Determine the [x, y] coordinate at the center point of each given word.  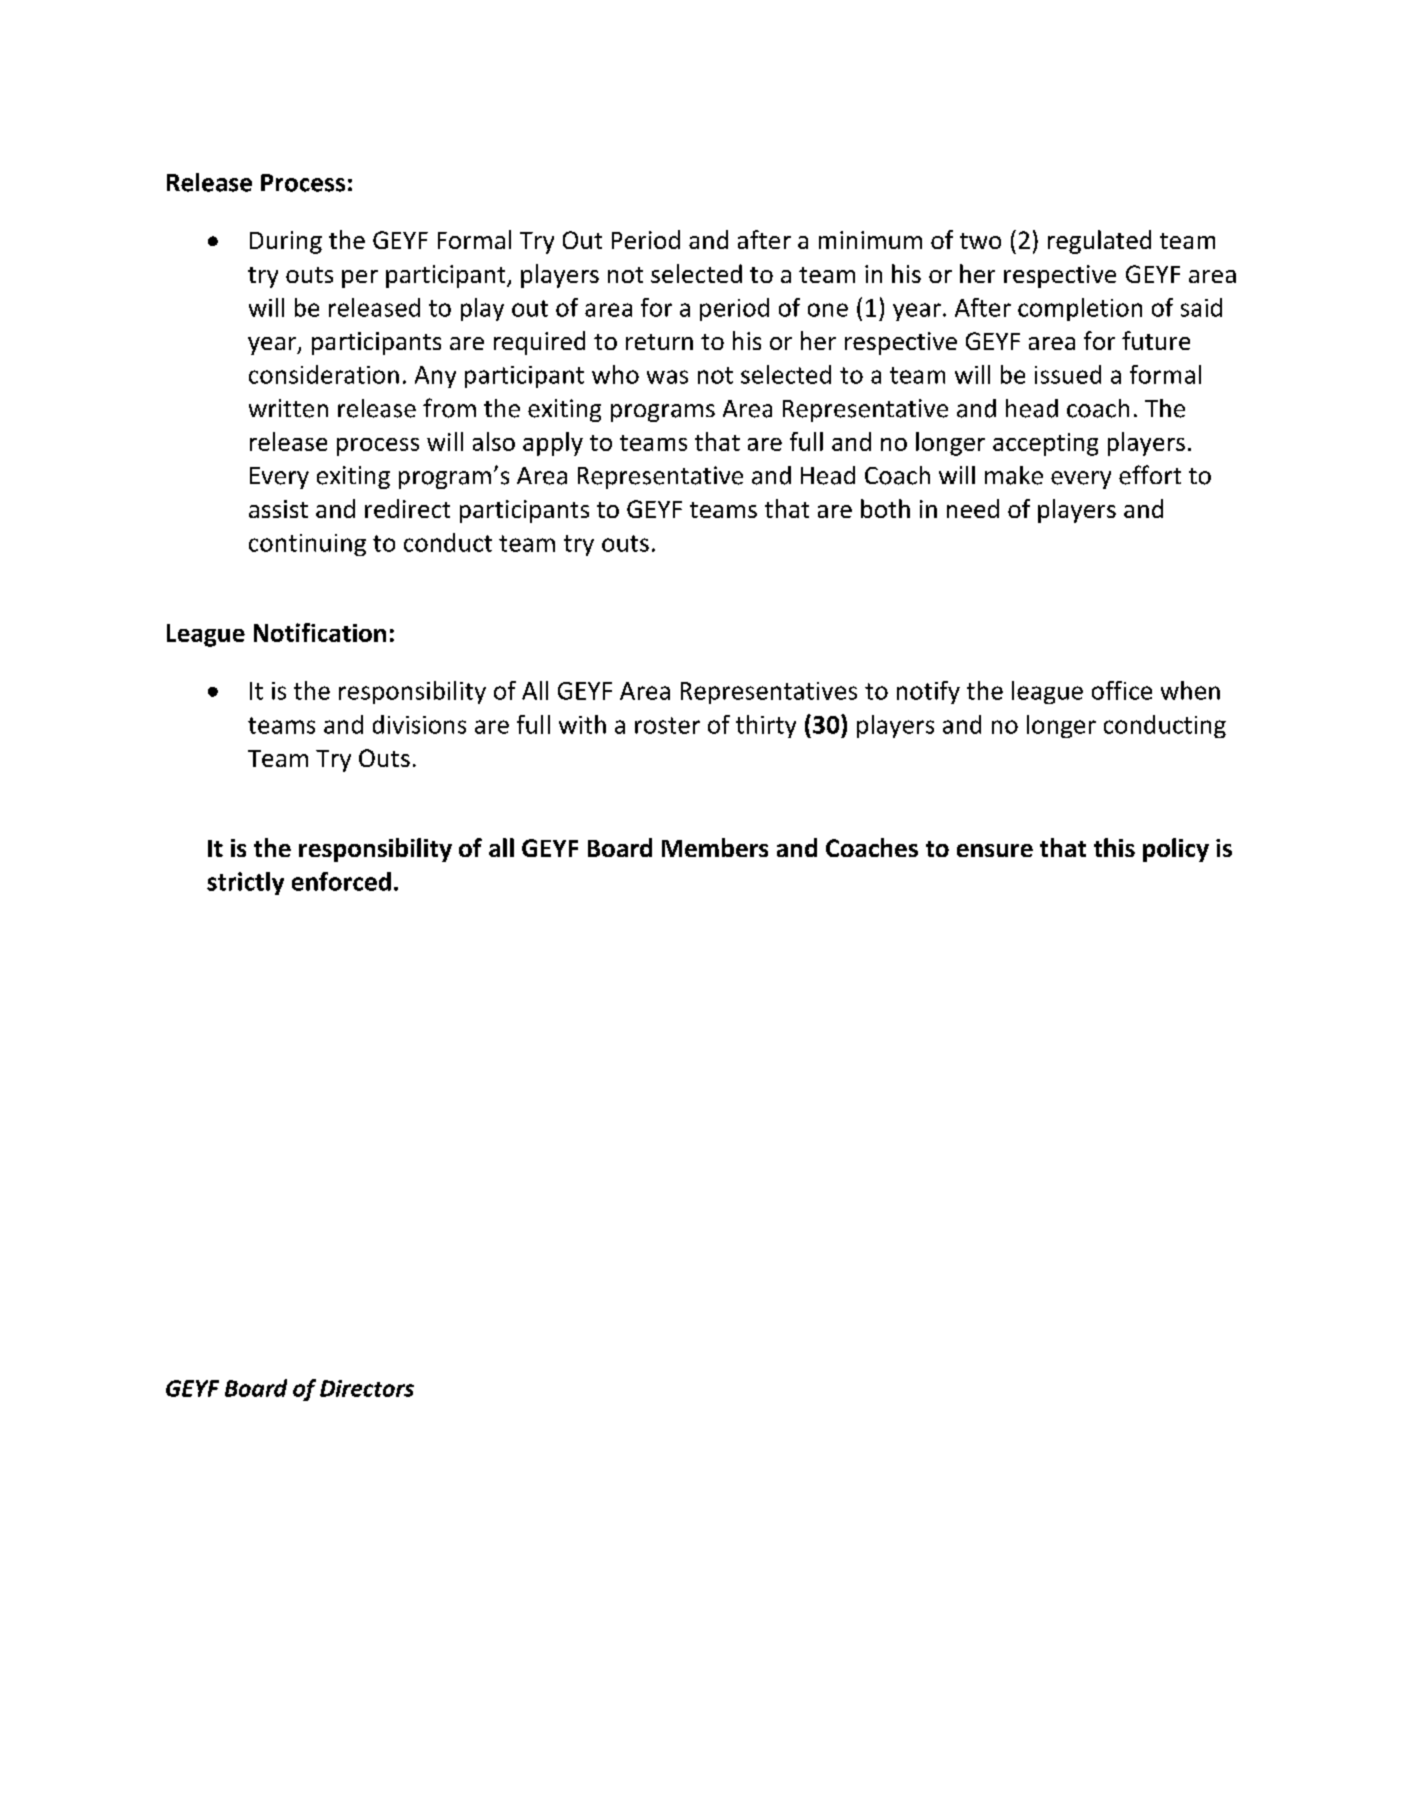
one [828, 310]
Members [715, 847]
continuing [307, 545]
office [1122, 690]
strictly [245, 883]
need [973, 508]
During [286, 242]
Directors [367, 1388]
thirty [766, 726]
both [885, 508]
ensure [995, 850]
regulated [1099, 242]
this [1114, 847]
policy [1176, 850]
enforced [341, 881]
